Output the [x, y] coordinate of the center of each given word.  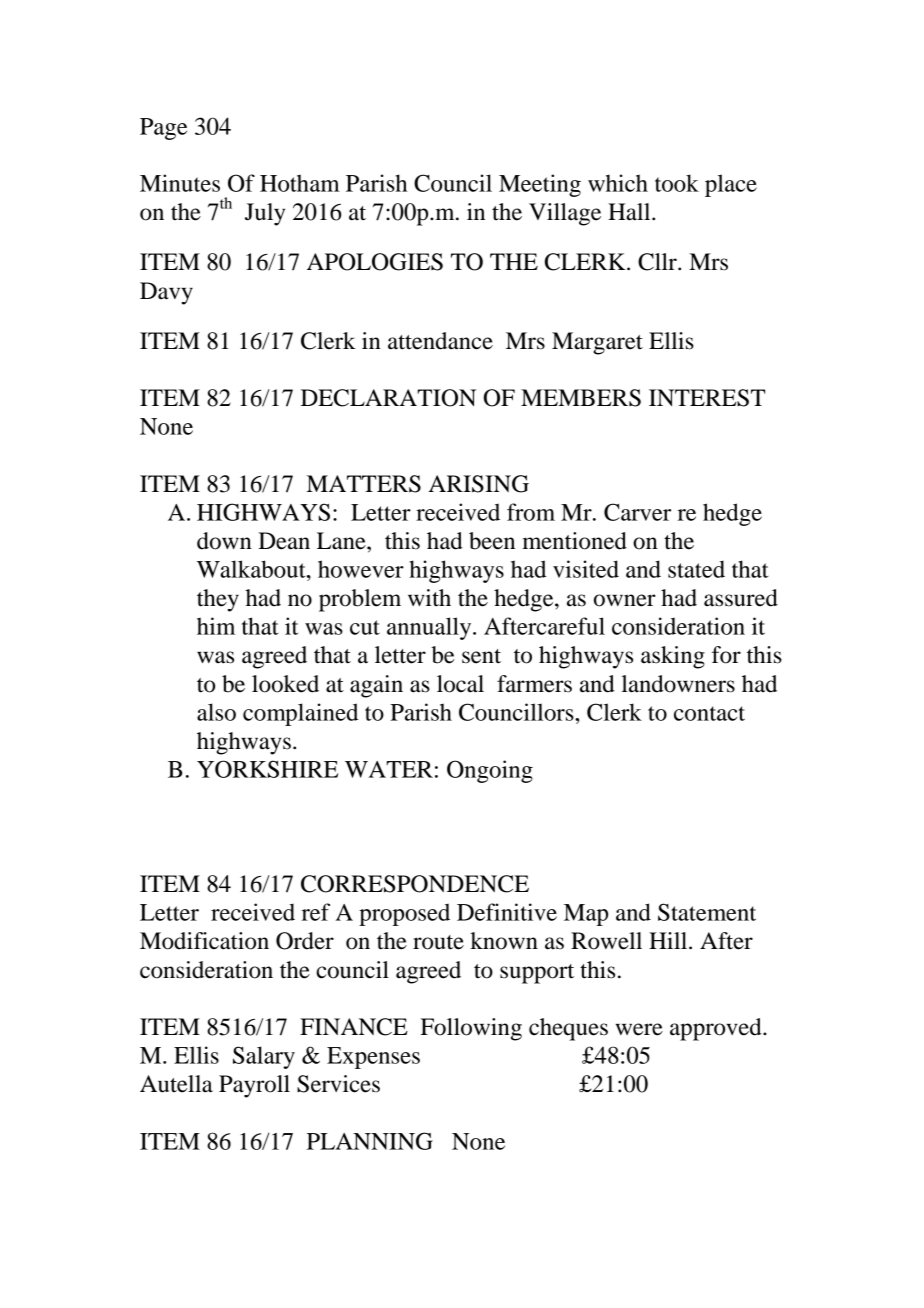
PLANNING [370, 1141]
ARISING [479, 484]
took [677, 183]
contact [709, 713]
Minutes [180, 183]
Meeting [540, 185]
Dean [284, 541]
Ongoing [490, 771]
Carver [637, 512]
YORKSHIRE [267, 769]
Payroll [254, 1086]
